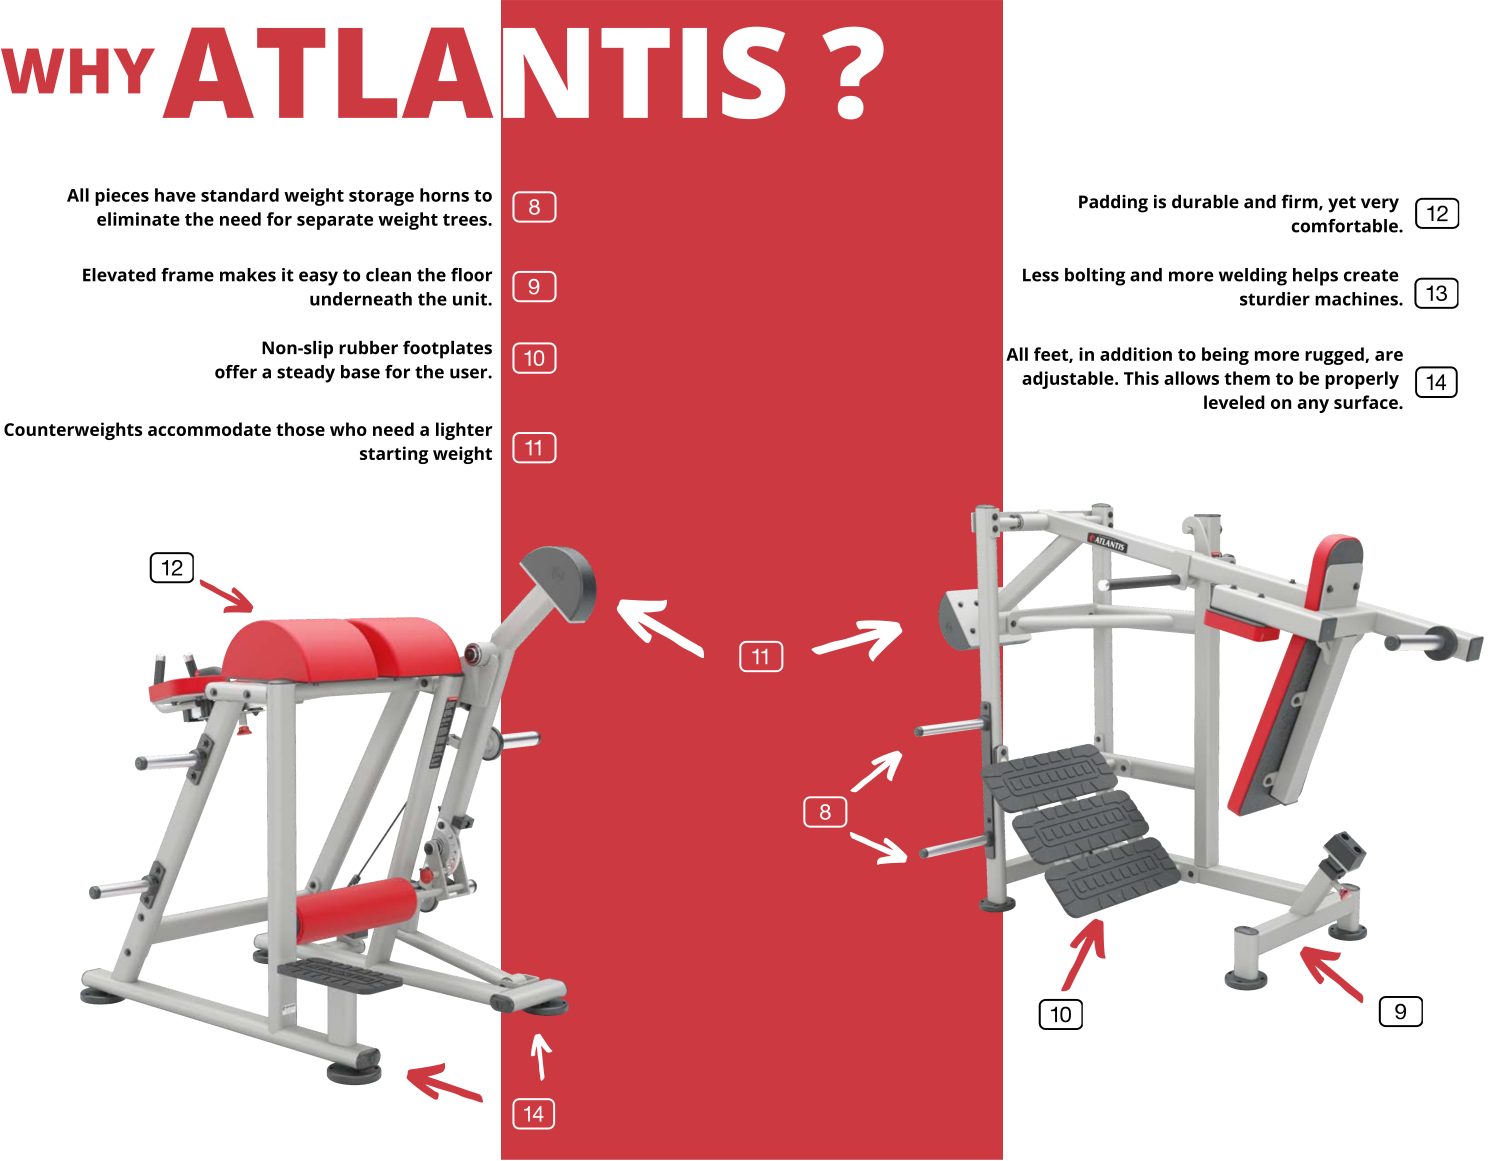 The width and height of the page is (1503, 1161). What do you see at coordinates (394, 455) in the page?
I see `starting` at bounding box center [394, 455].
